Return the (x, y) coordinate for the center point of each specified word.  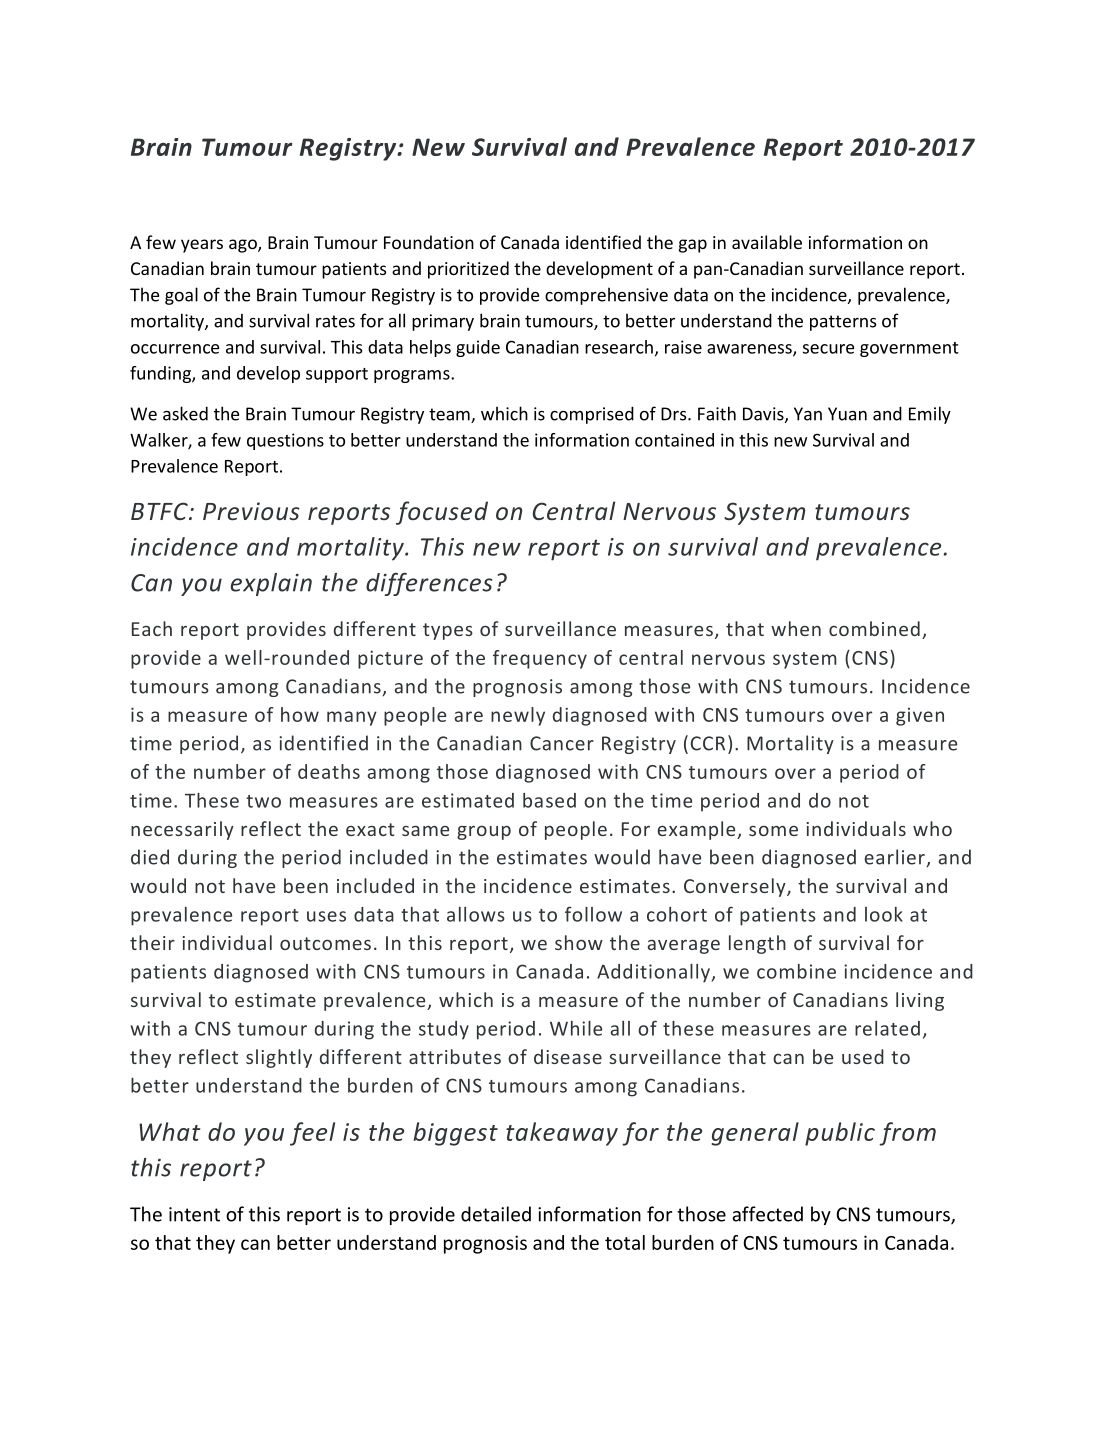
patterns (843, 323)
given (920, 717)
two (263, 801)
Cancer (562, 743)
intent (194, 1214)
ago (244, 246)
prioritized (468, 270)
